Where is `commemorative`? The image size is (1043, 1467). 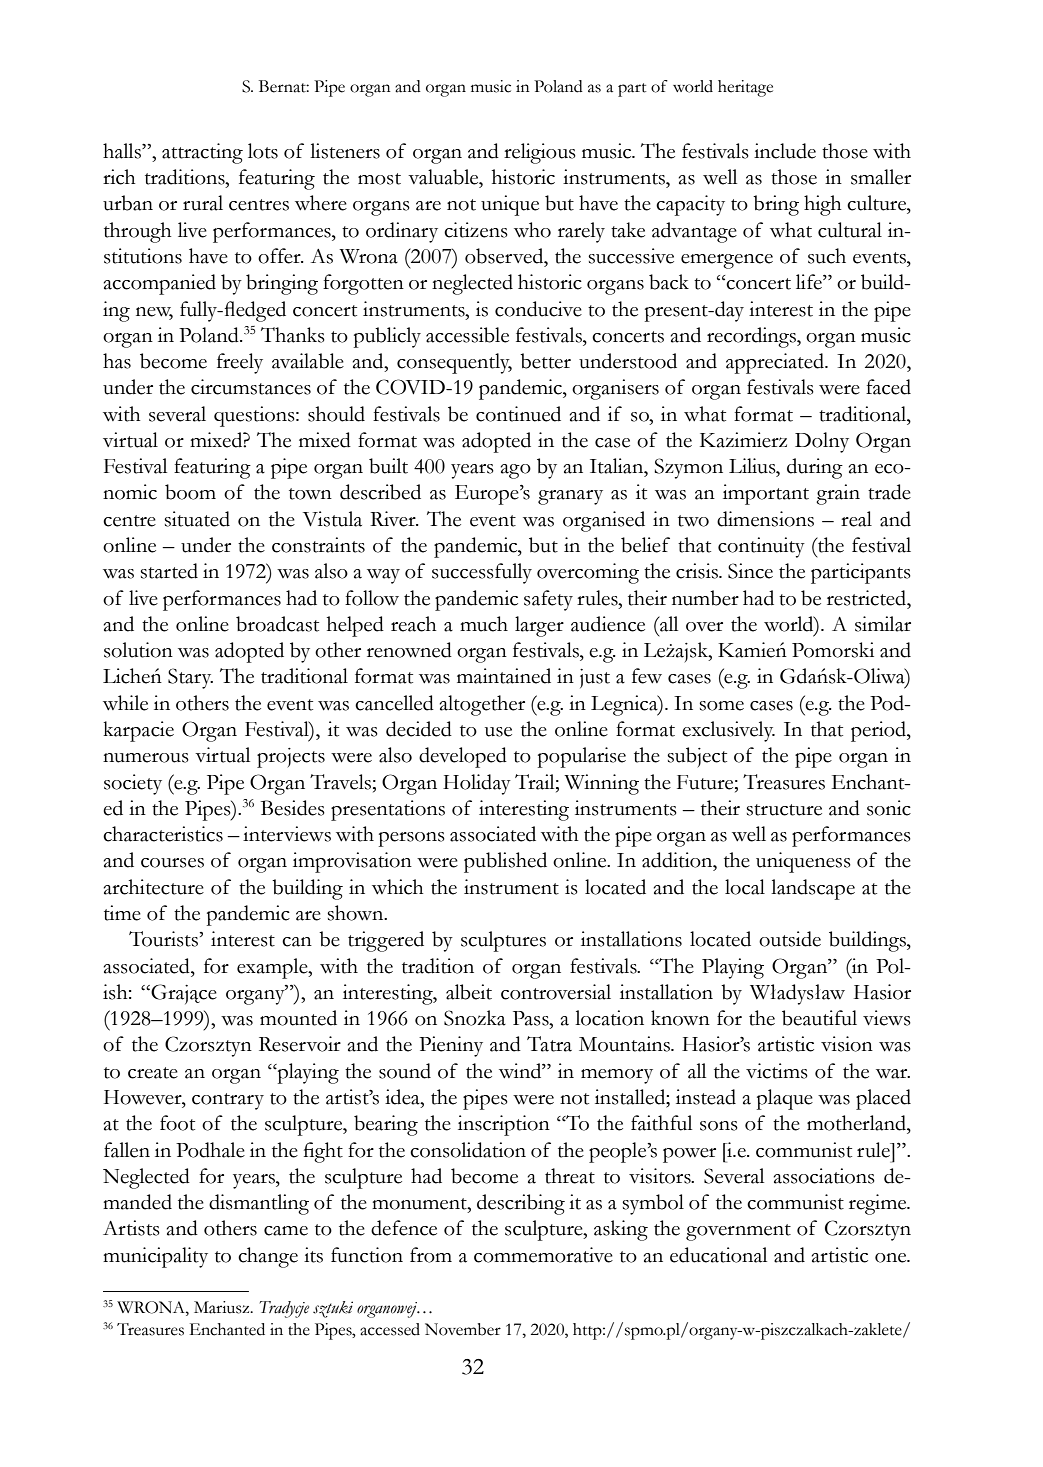 commemorative is located at coordinates (543, 1255).
